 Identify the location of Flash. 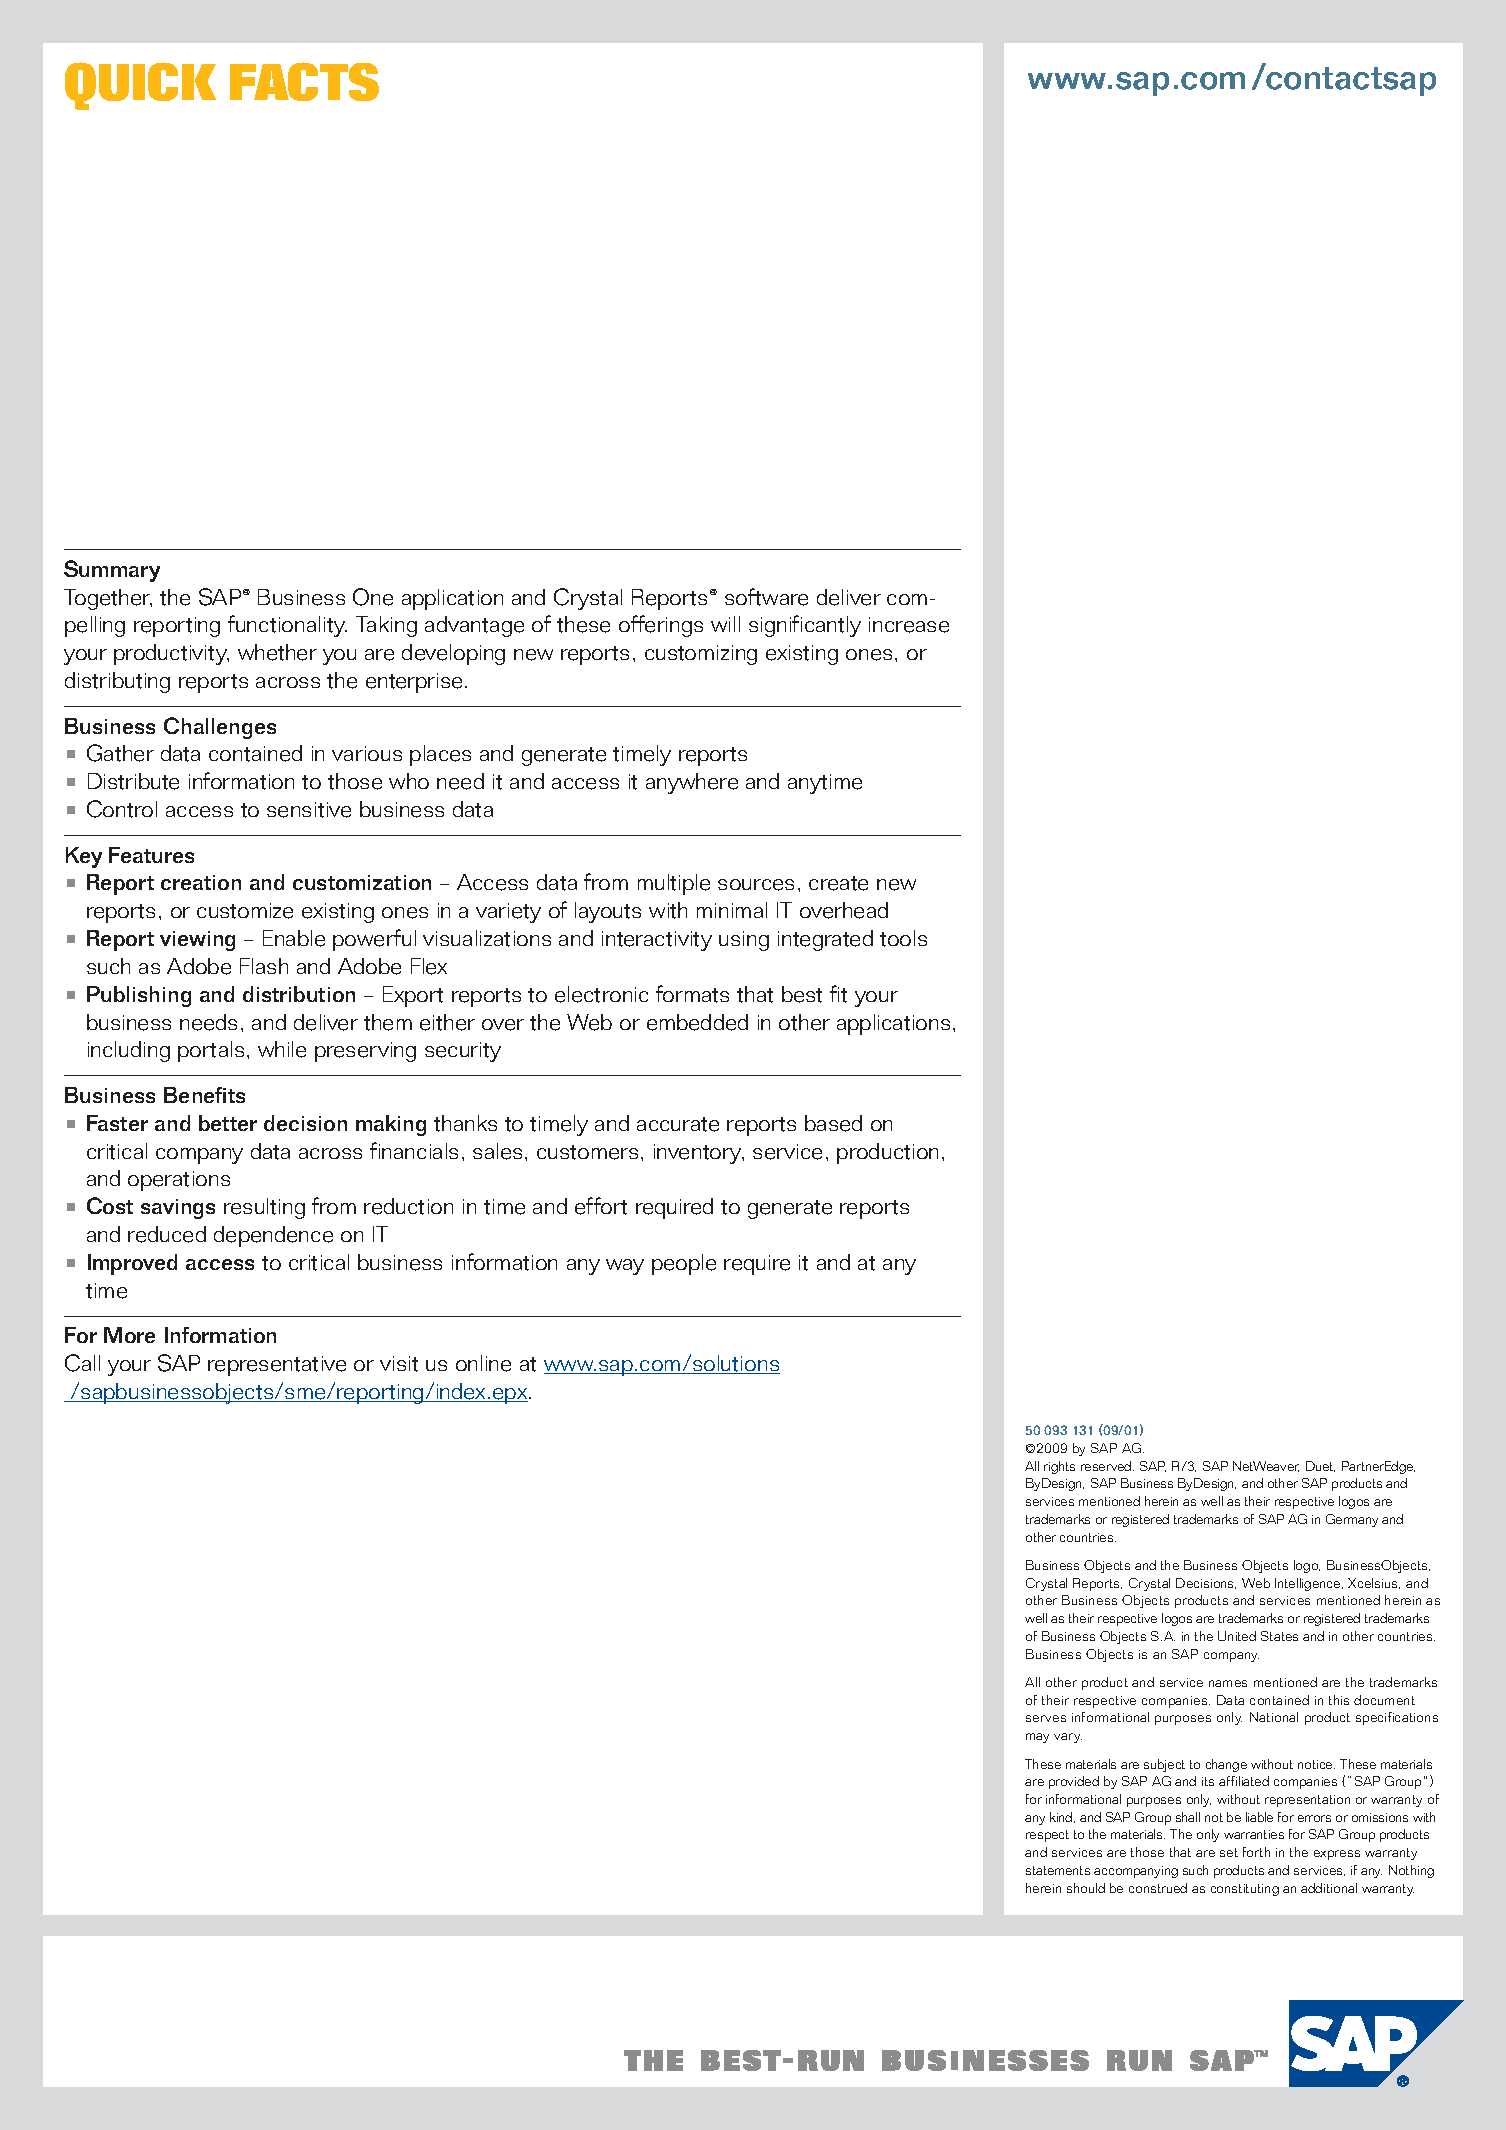
(264, 966).
